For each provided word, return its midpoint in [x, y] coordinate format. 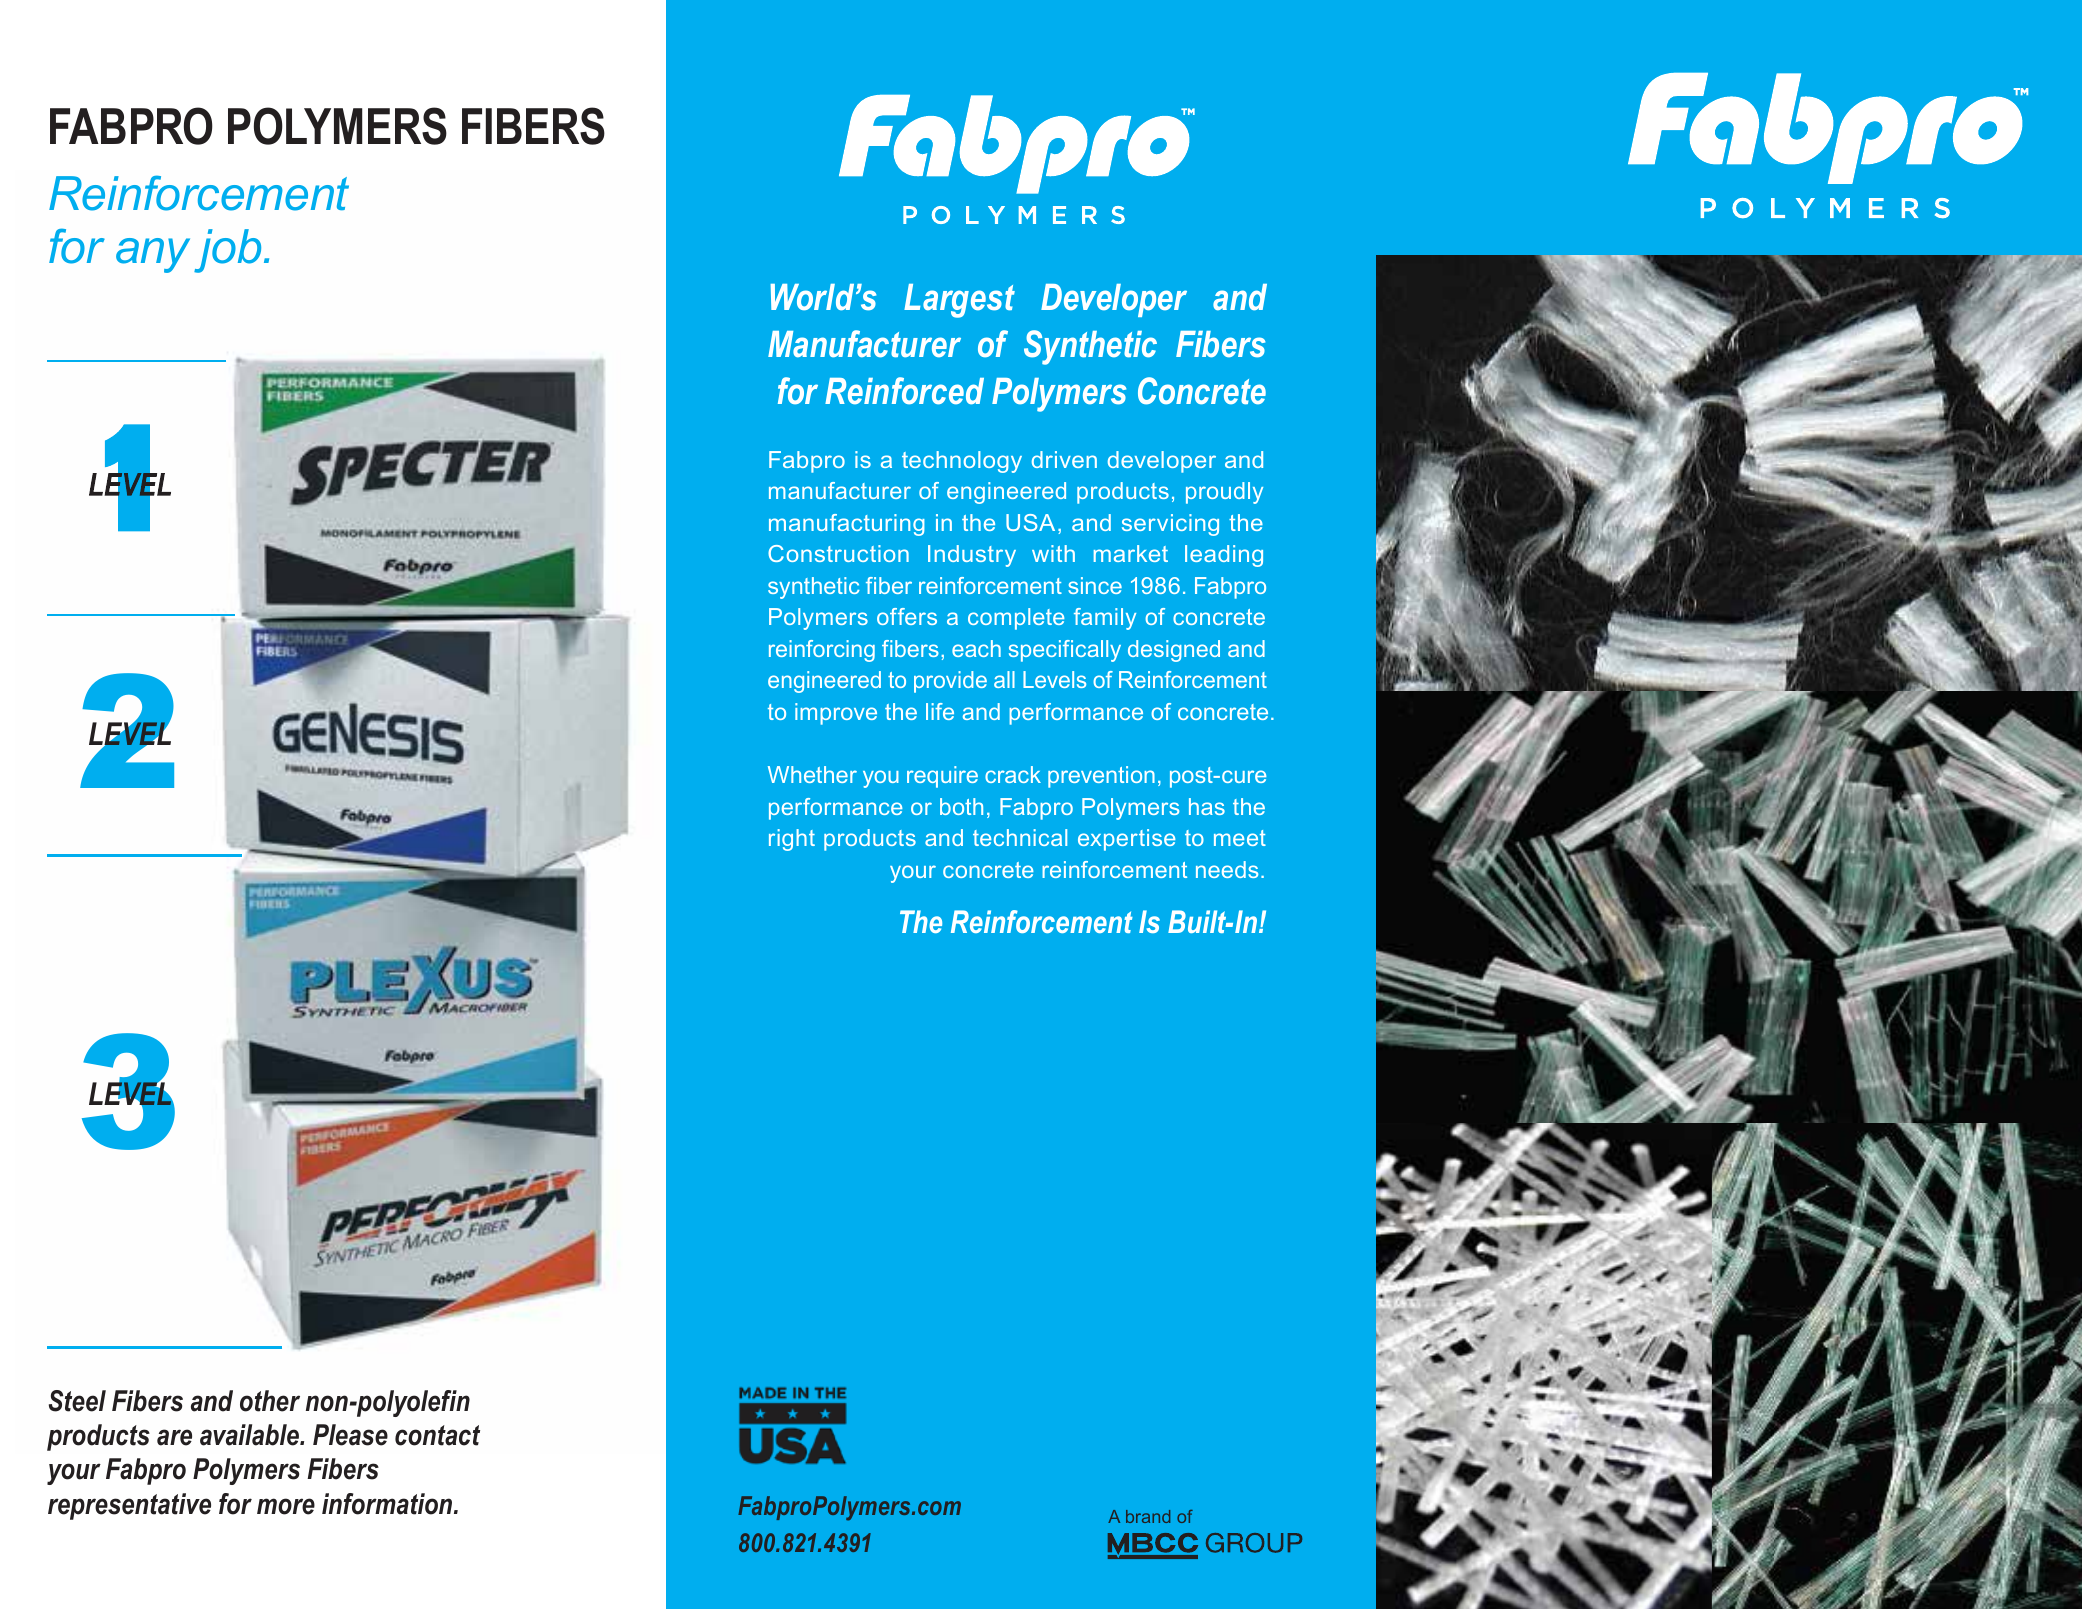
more [286, 1506]
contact [437, 1435]
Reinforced [904, 391]
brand [1148, 1516]
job [227, 251]
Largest [959, 301]
